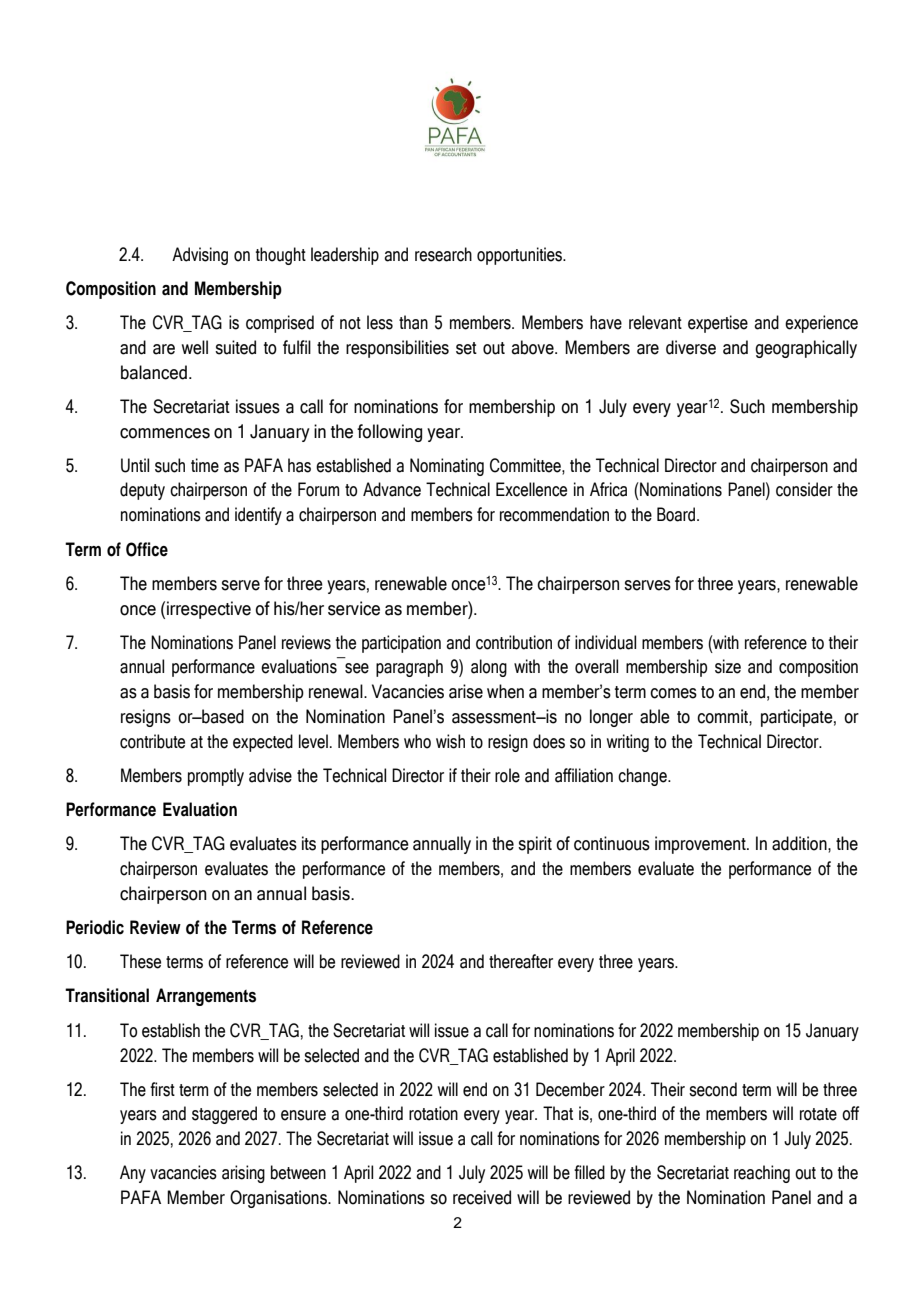 The image size is (924, 1307). I want to click on Any, so click(133, 1174).
